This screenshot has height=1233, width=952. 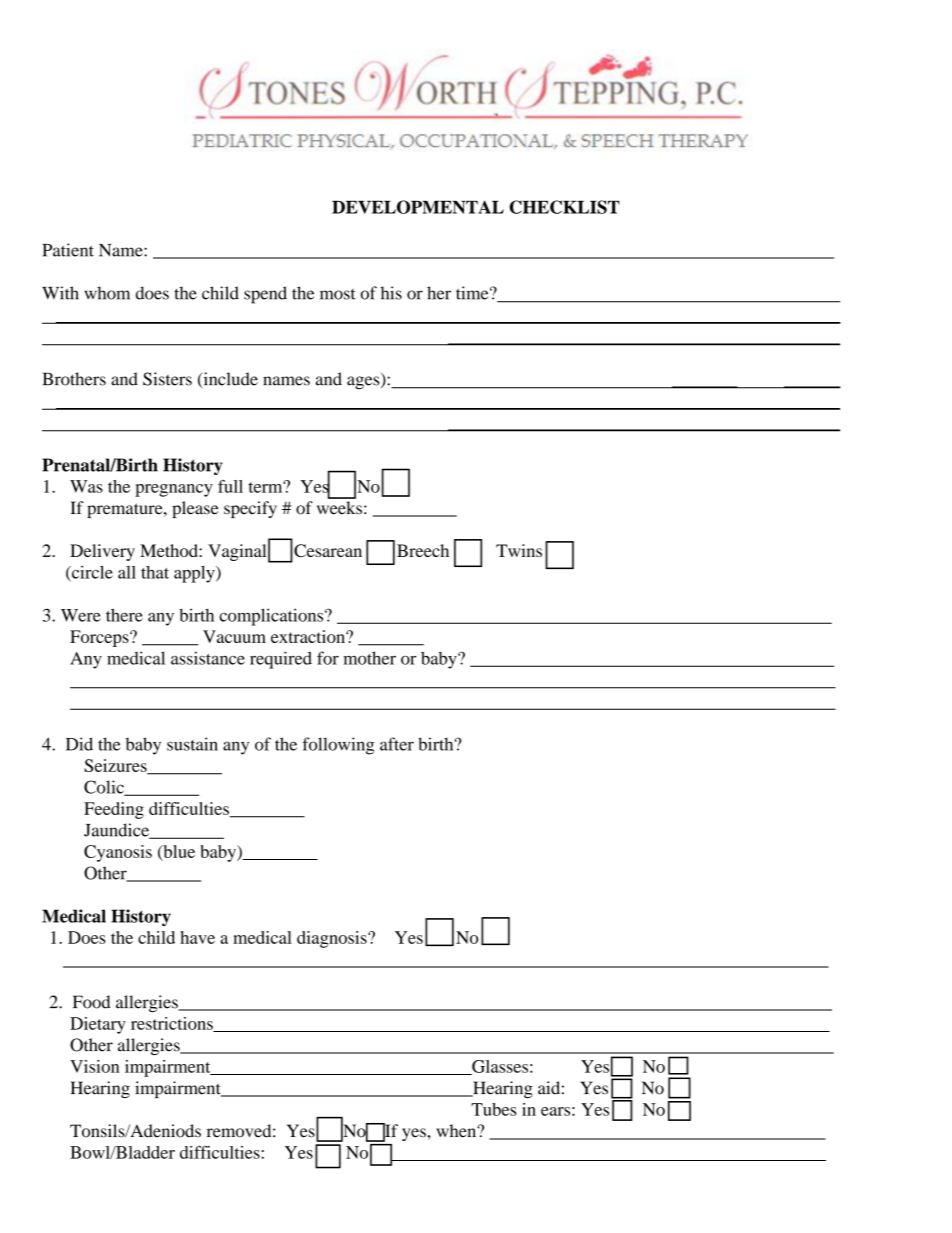 I want to click on diagnosis, so click(x=333, y=939).
